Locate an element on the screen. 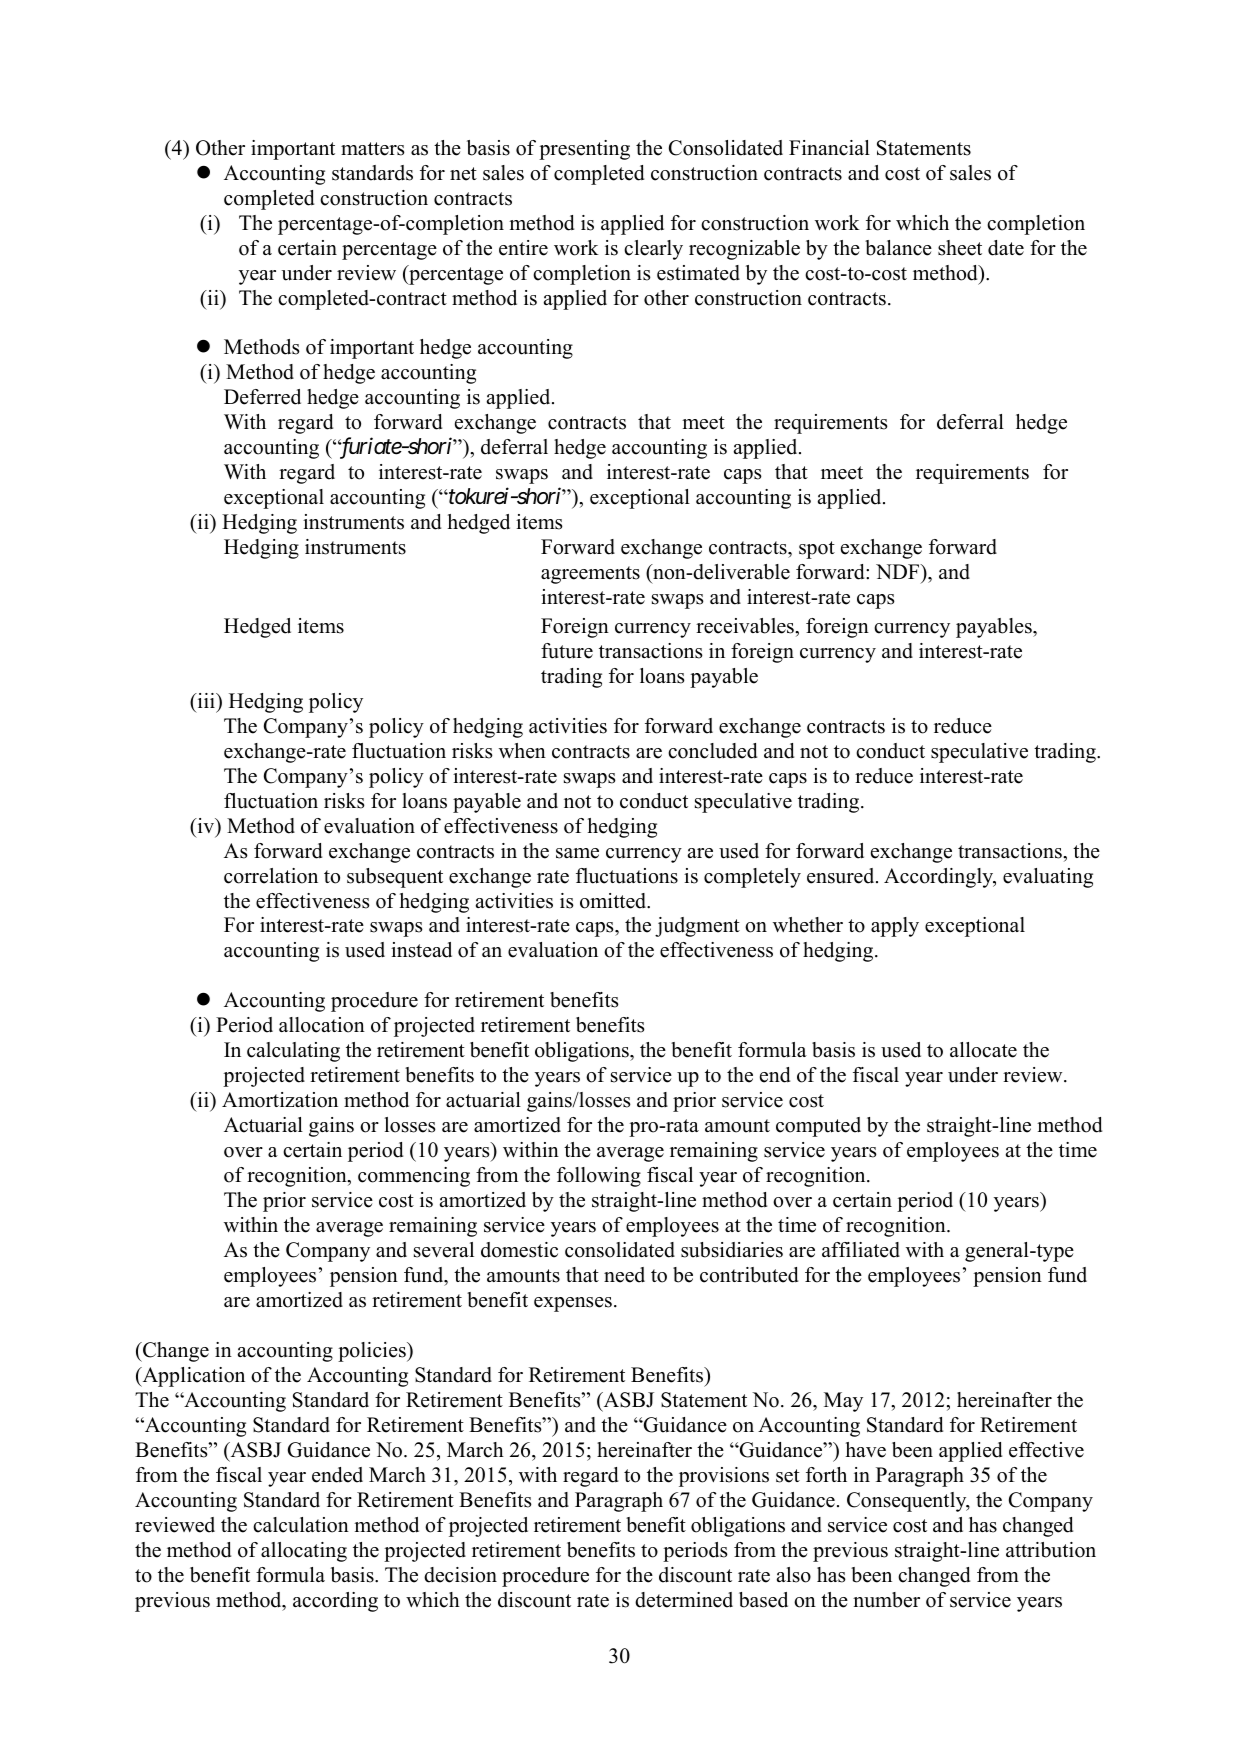 This screenshot has height=1752, width=1238. presenting is located at coordinates (584, 150).
